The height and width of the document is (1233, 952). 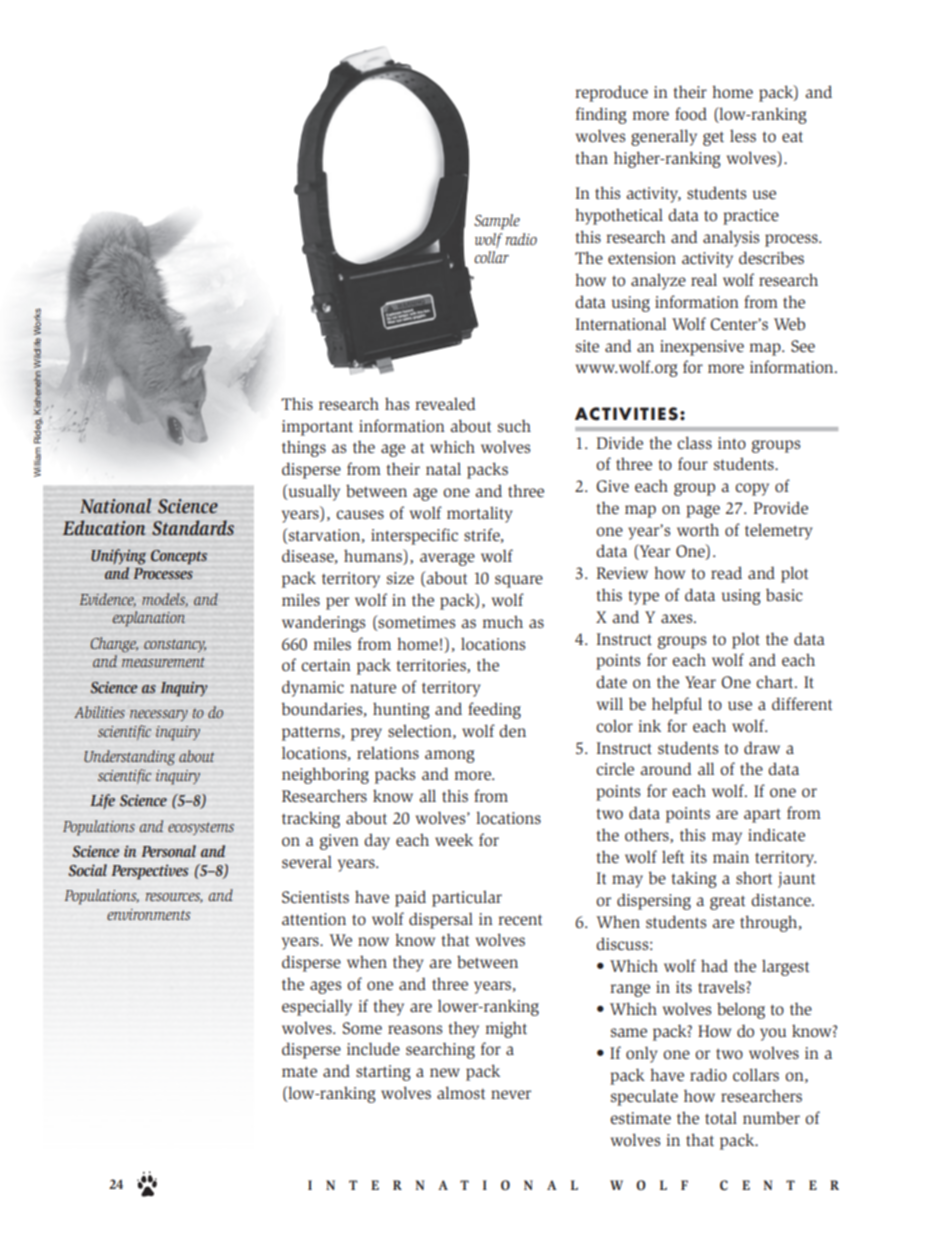 What do you see at coordinates (400, 578) in the document?
I see `size` at bounding box center [400, 578].
